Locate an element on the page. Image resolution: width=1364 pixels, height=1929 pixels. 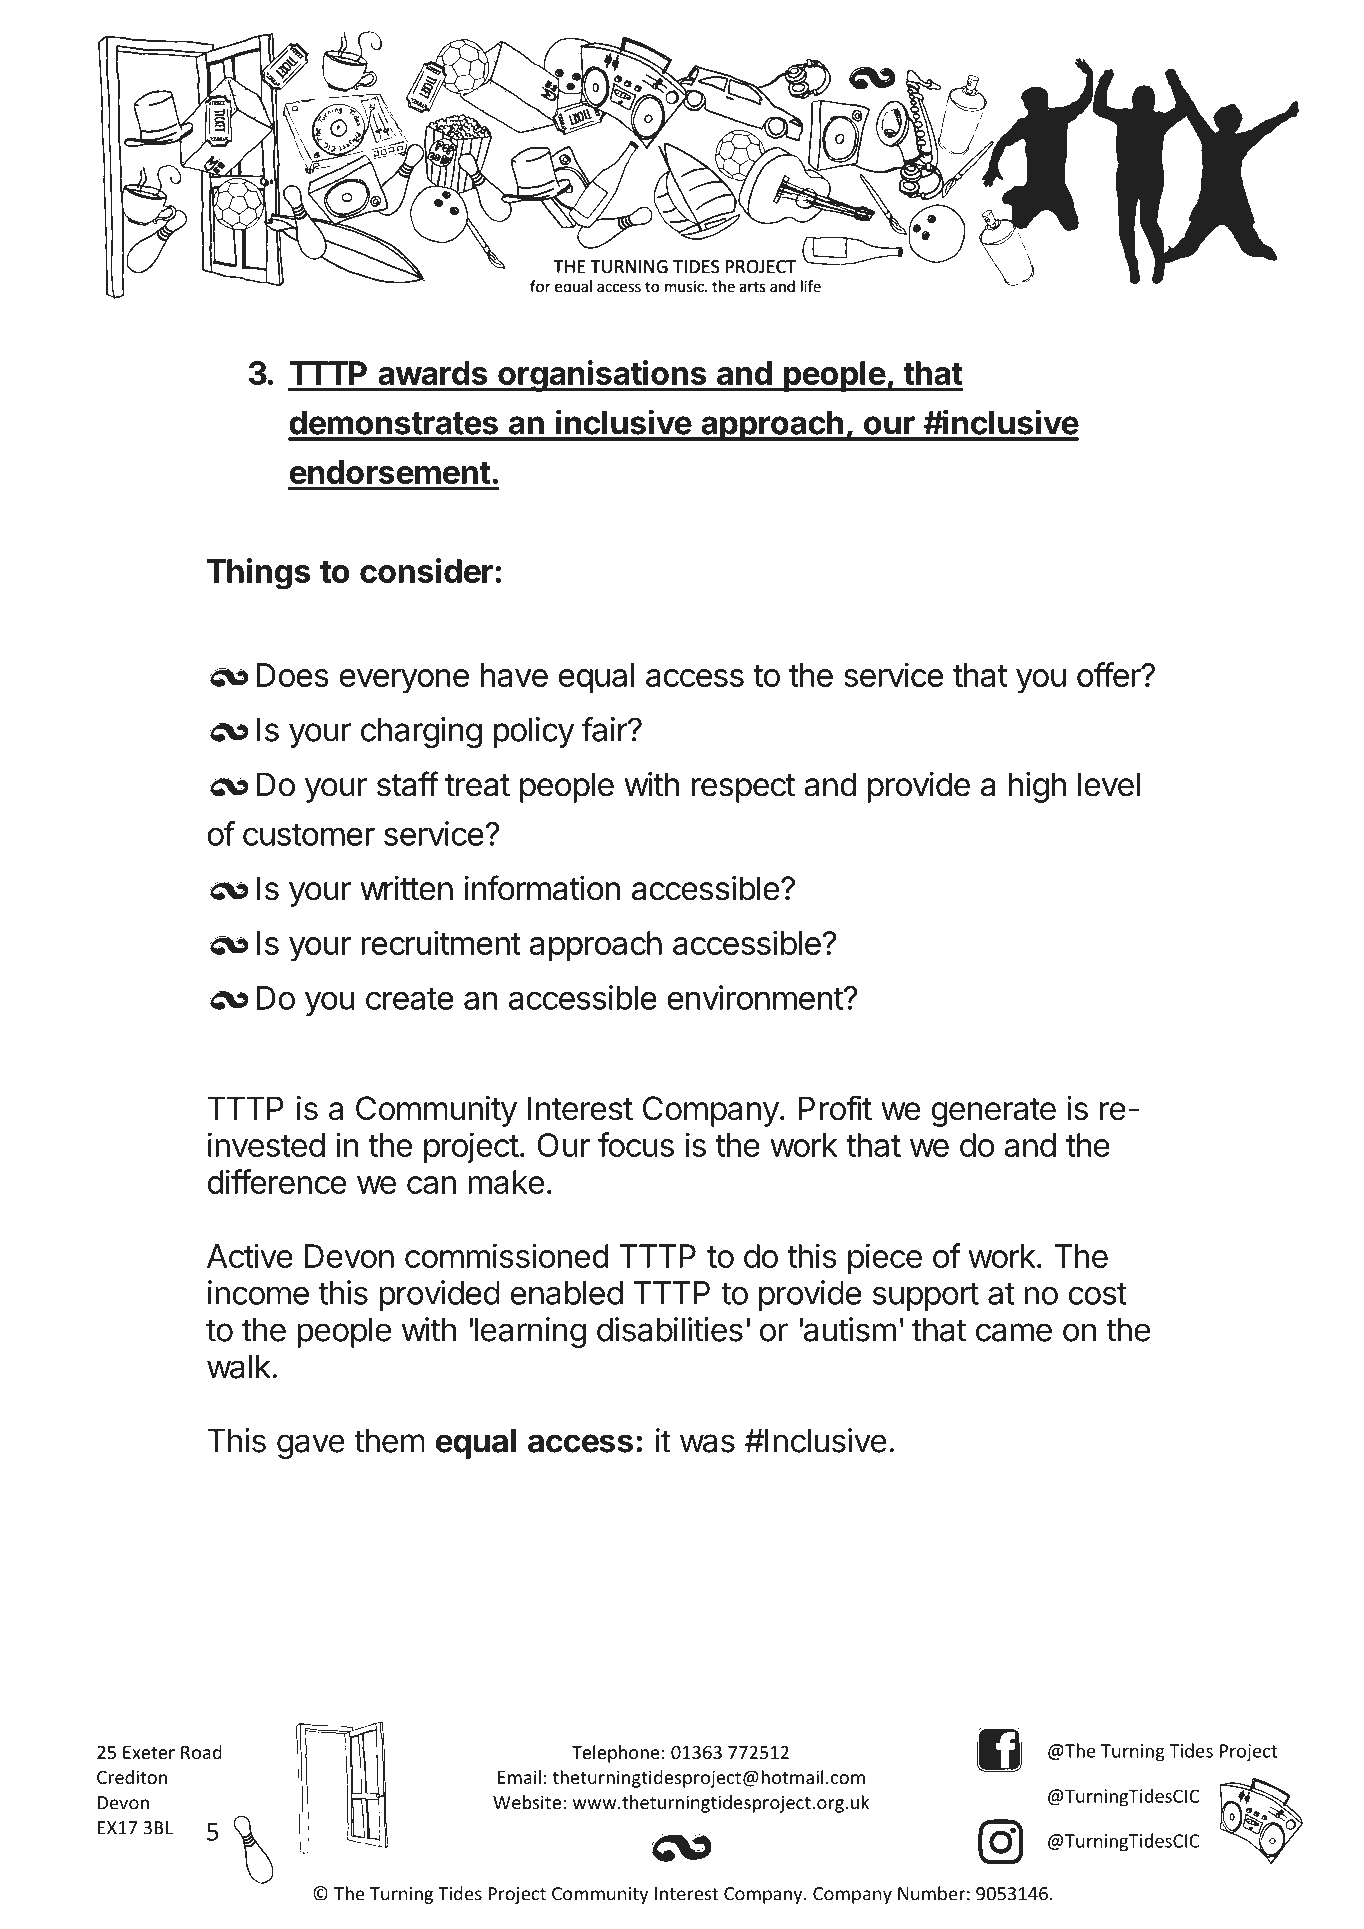
offer is located at coordinates (1109, 674).
